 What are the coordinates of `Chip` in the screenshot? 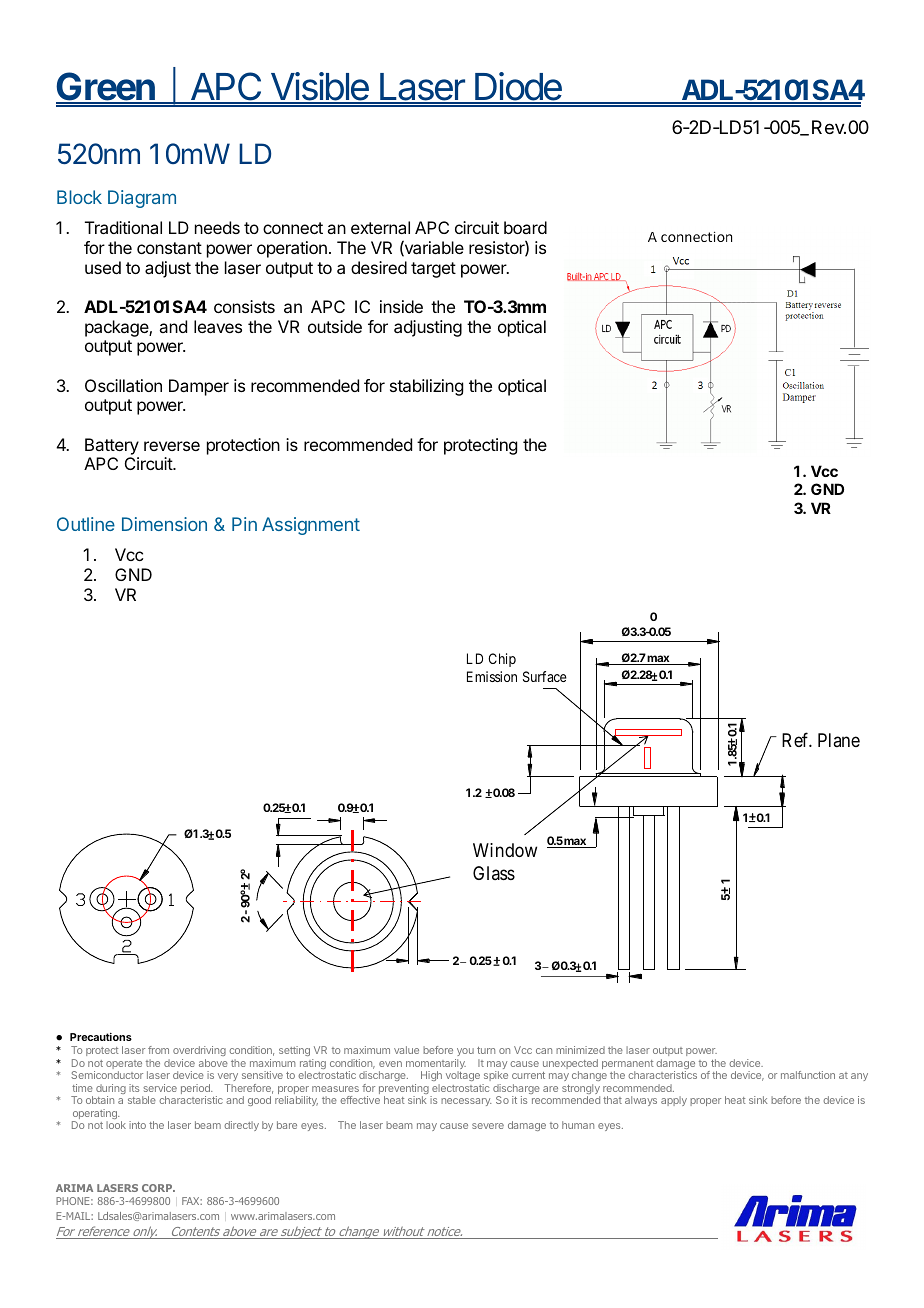 It's located at (502, 660).
